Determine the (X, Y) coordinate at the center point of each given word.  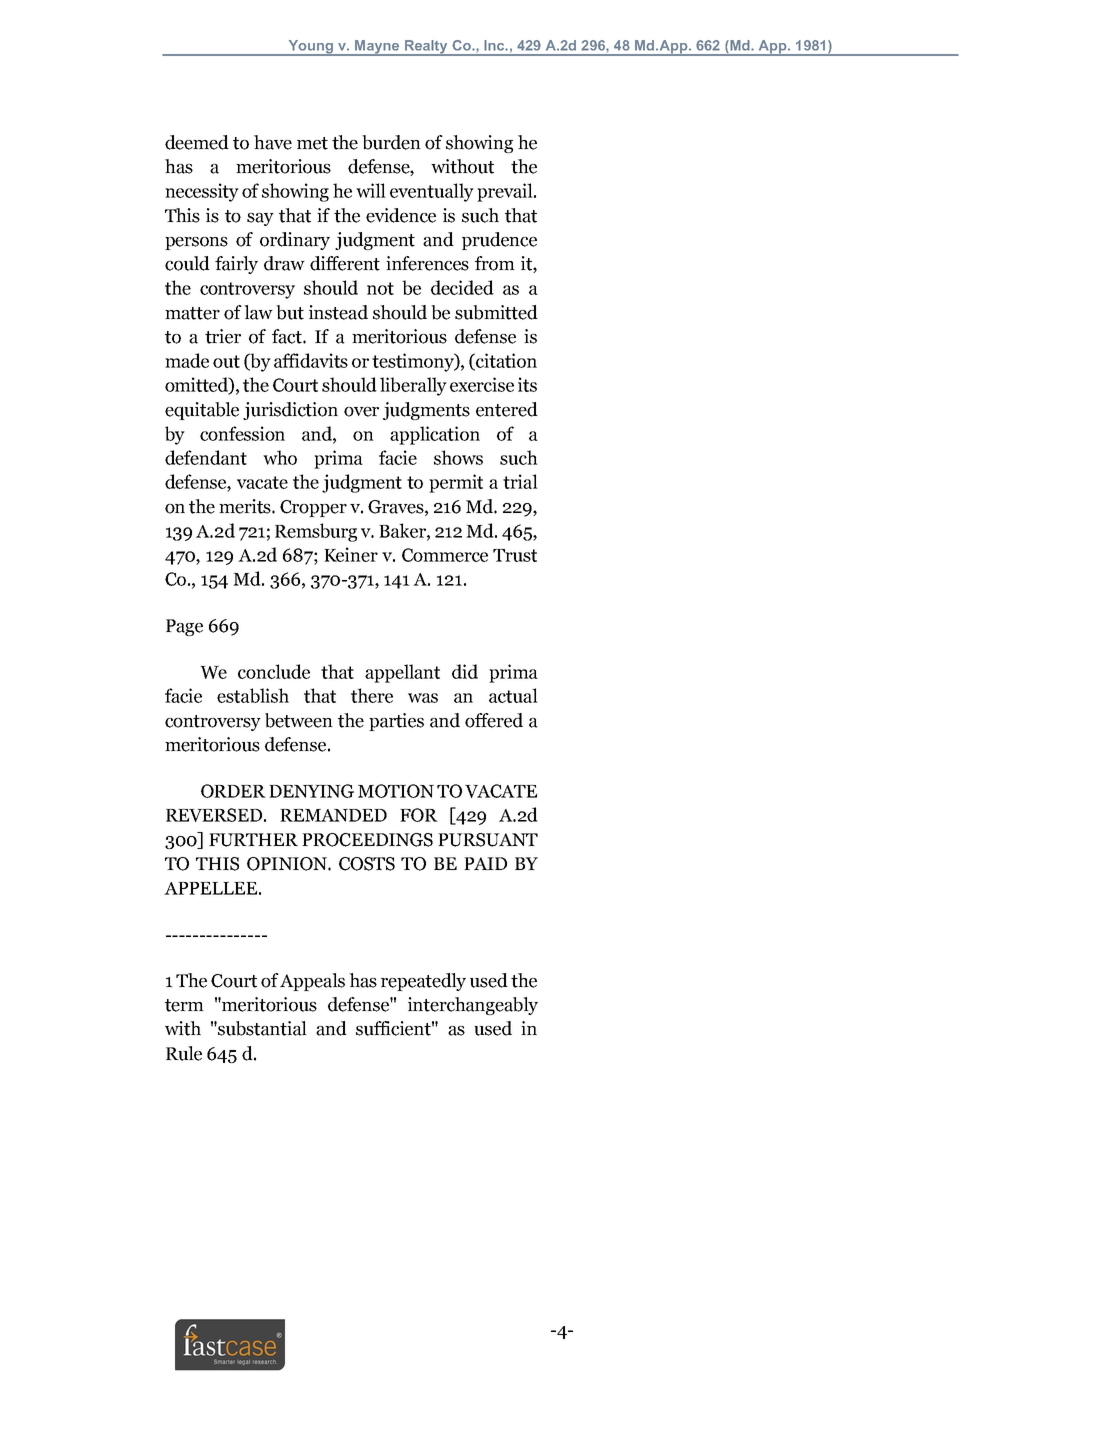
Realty (426, 48)
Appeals (312, 982)
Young (310, 48)
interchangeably (473, 1006)
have (273, 142)
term (184, 1005)
